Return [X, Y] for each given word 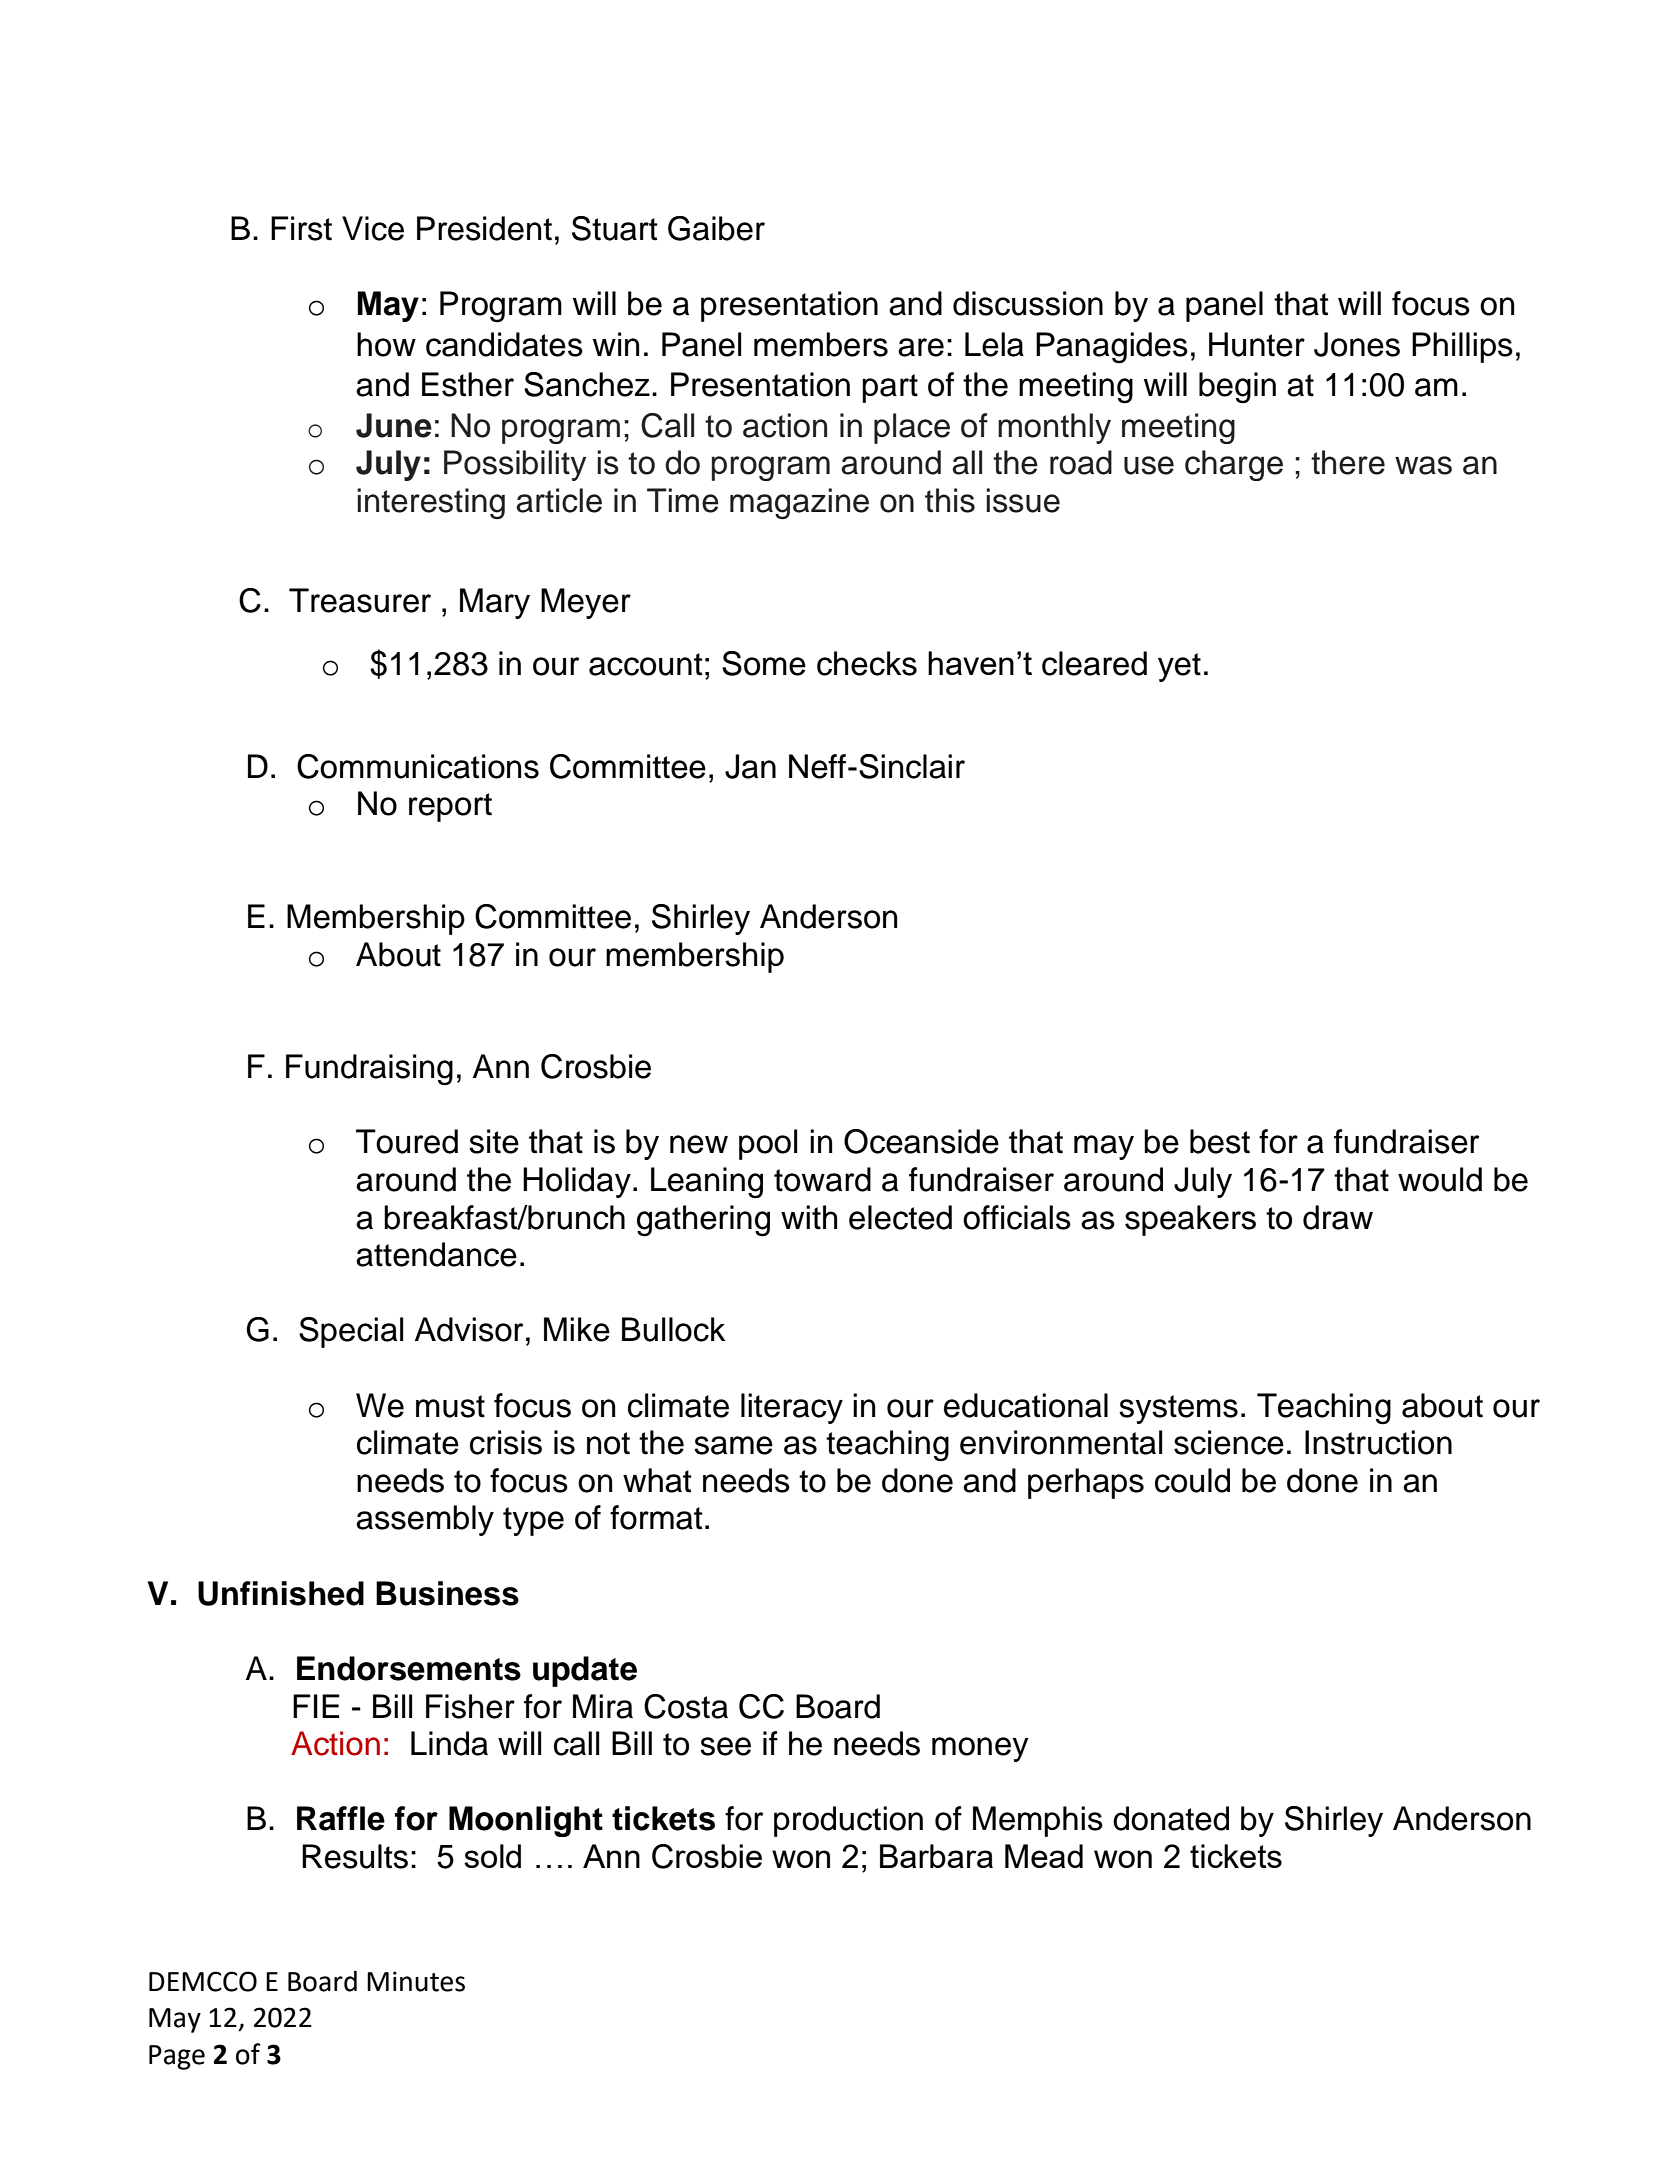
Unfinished [281, 1593]
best [1220, 1141]
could [1192, 1480]
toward [822, 1179]
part [890, 388]
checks [867, 663]
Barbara [936, 1856]
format [656, 1517]
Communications [418, 766]
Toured [407, 1141]
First [301, 228]
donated [1171, 1818]
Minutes [416, 1981]
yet [1179, 667]
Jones [1357, 344]
